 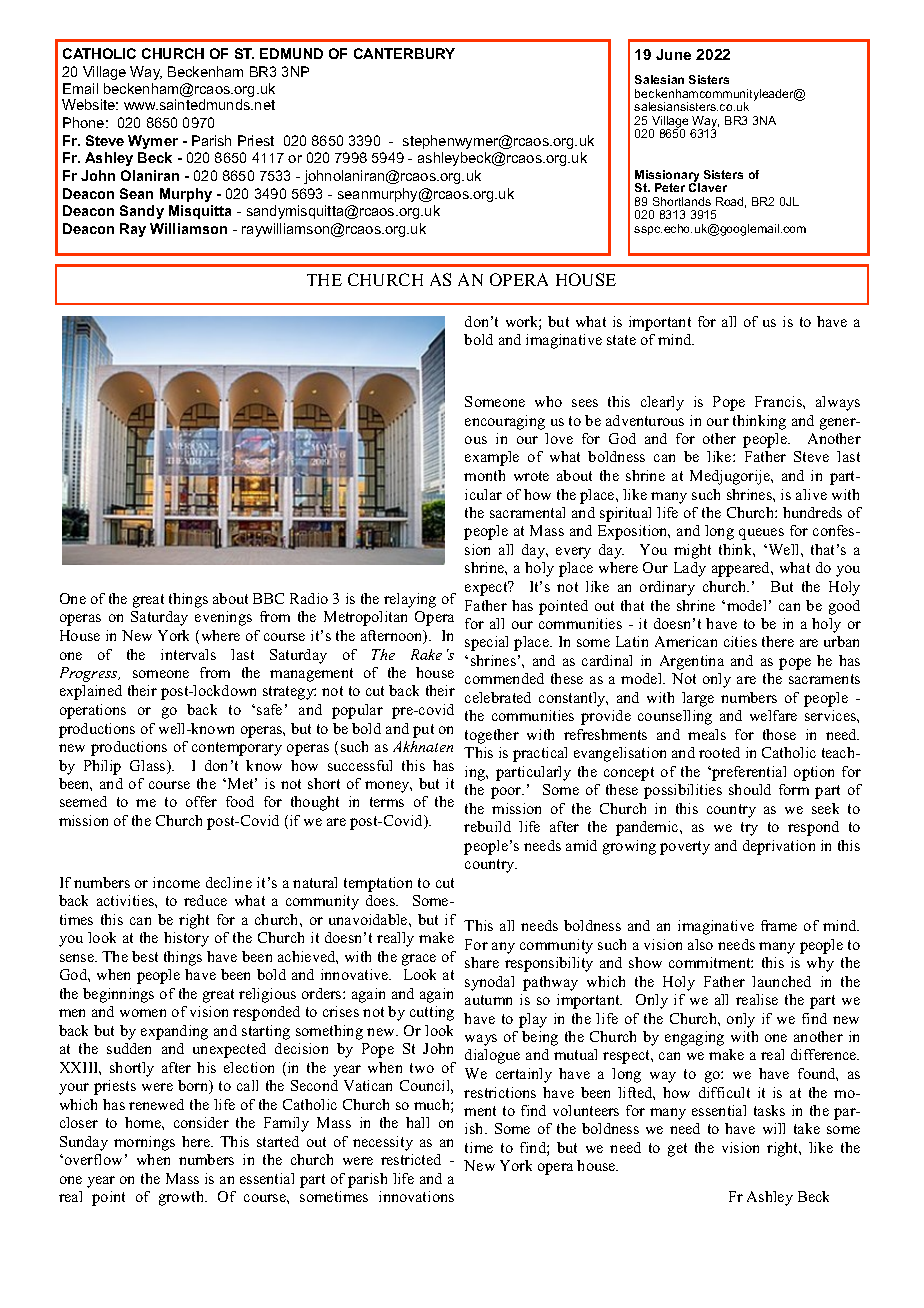 What do you see at coordinates (740, 641) in the page?
I see `cities` at bounding box center [740, 641].
